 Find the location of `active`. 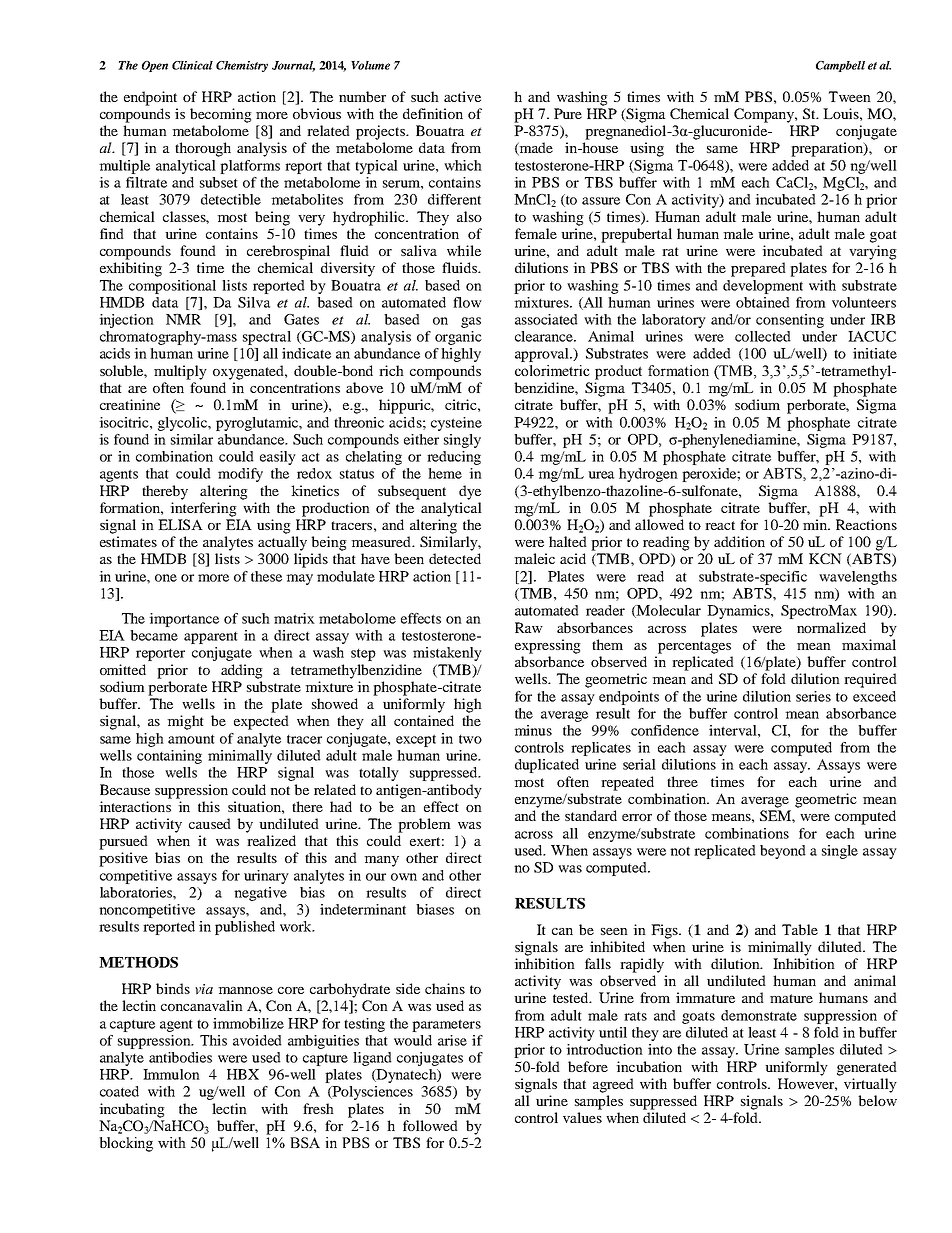

active is located at coordinates (462, 96).
